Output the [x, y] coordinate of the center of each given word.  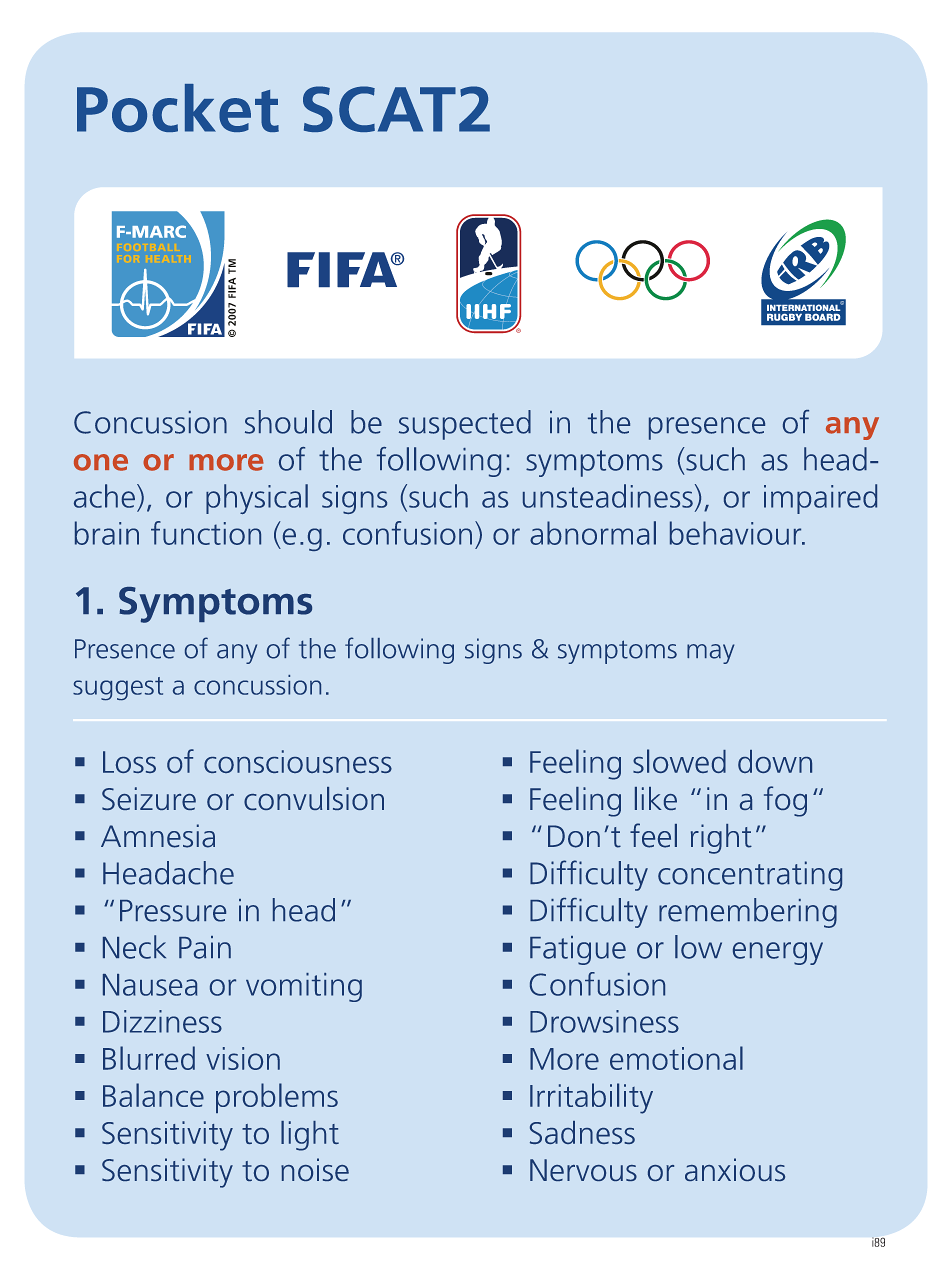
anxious [735, 1169]
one [101, 462]
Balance [153, 1095]
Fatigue [578, 950]
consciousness [298, 761]
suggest [118, 689]
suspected [465, 425]
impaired [820, 499]
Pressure [173, 911]
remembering [748, 913]
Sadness [582, 1132]
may [711, 654]
